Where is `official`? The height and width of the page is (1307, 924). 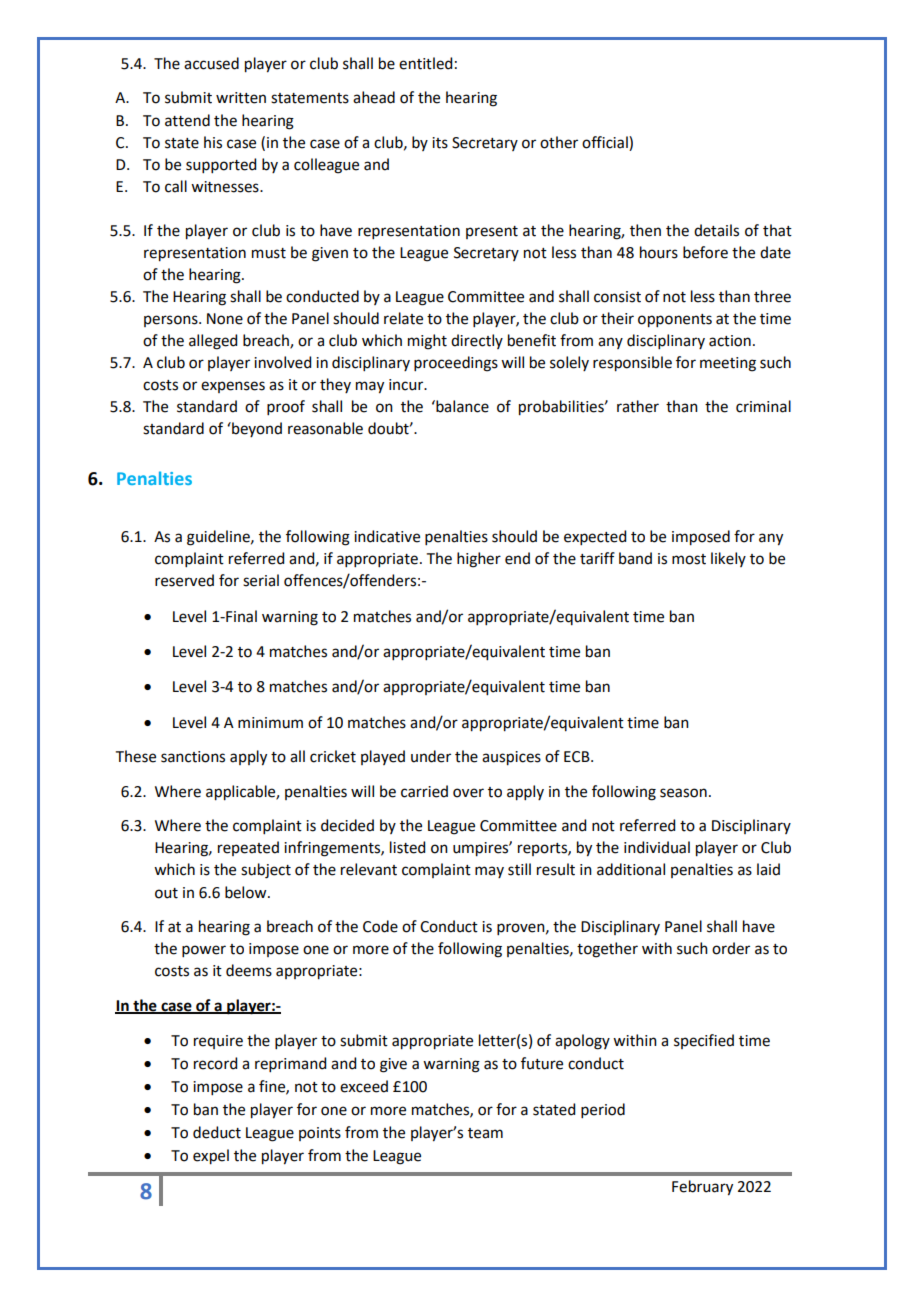 official is located at coordinates (606, 142).
